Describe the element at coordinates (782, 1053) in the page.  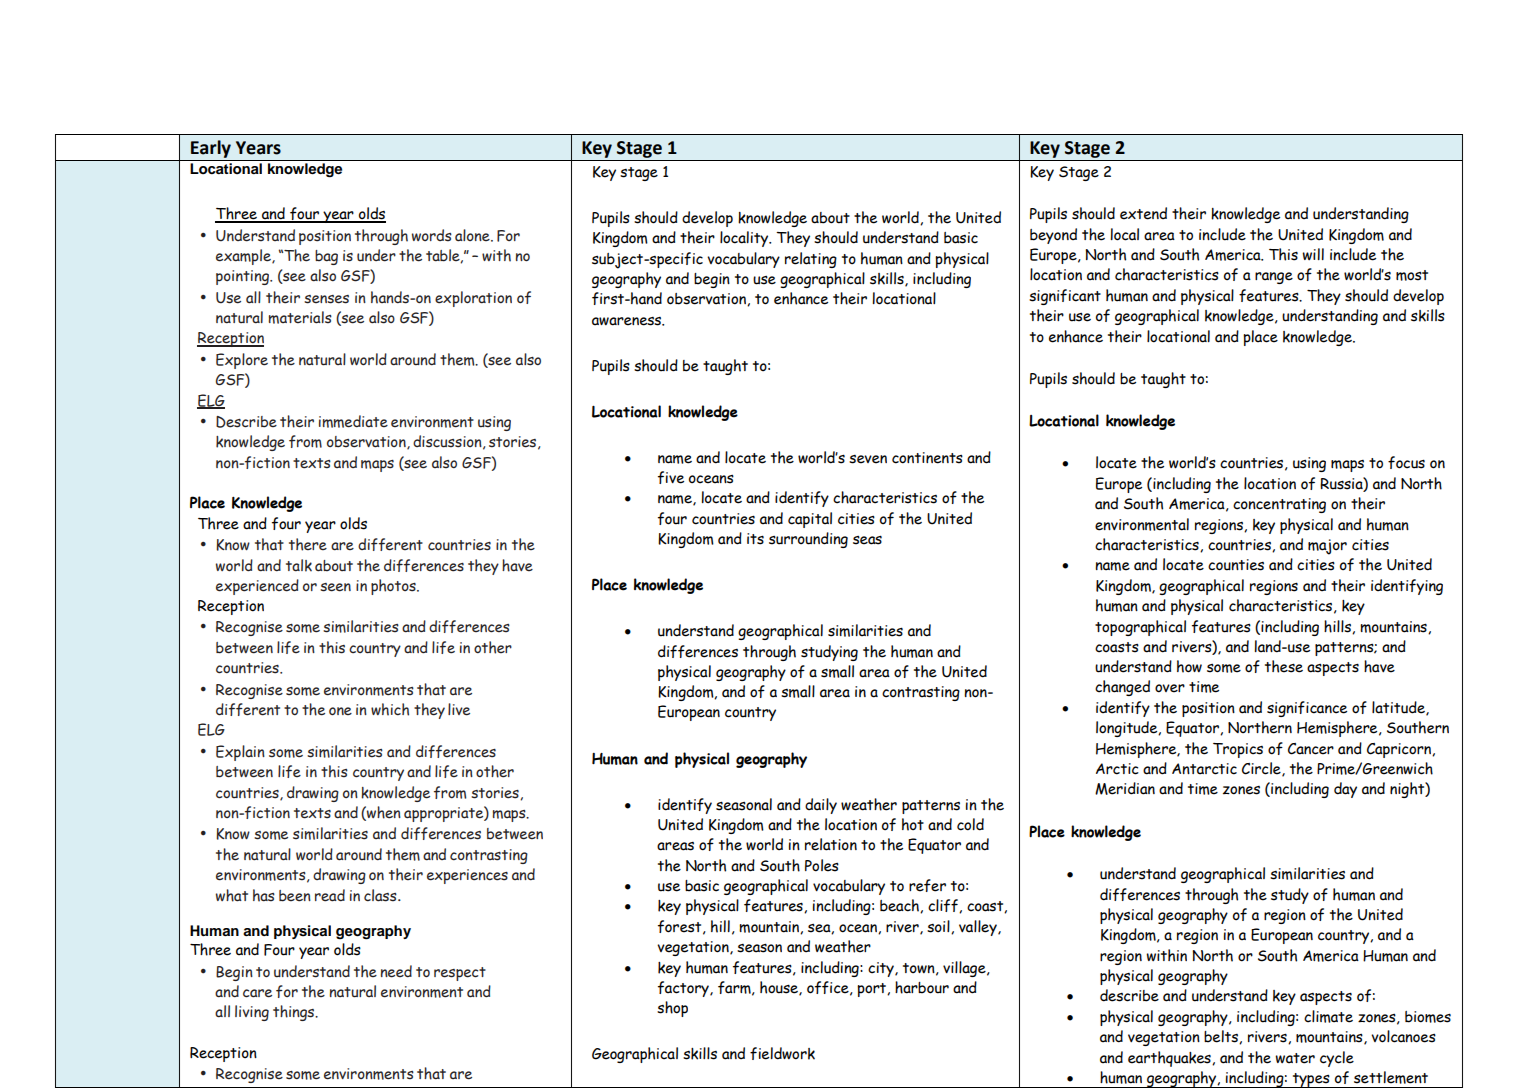
I see `fieldwork` at that location.
